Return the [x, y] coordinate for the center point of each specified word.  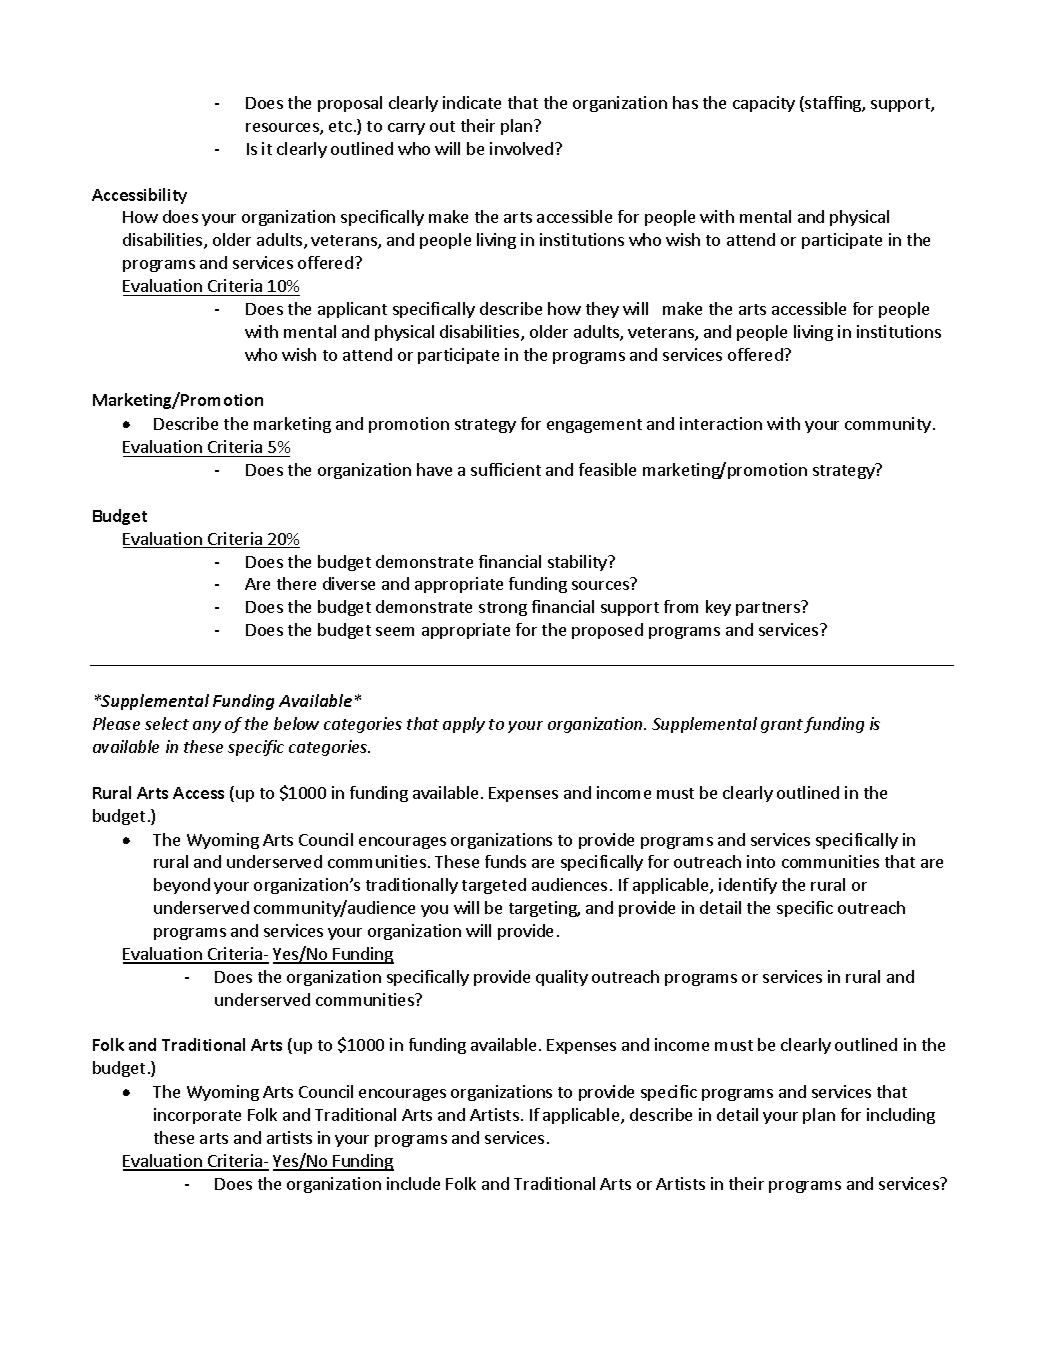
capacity [764, 104]
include [413, 1183]
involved [521, 148]
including [901, 1116]
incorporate [197, 1116]
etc [340, 126]
